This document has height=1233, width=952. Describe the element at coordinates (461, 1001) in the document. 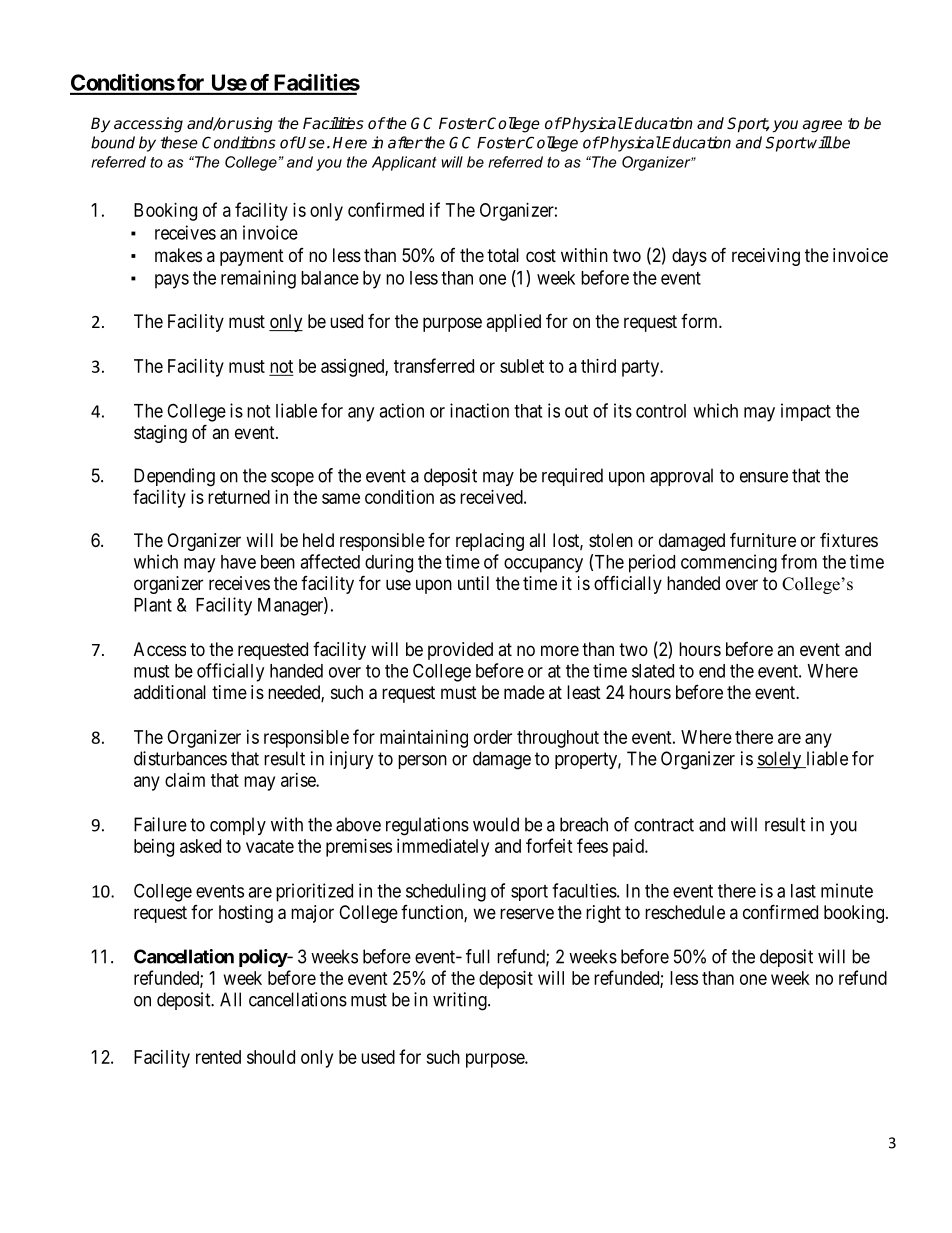

I see `writing` at that location.
